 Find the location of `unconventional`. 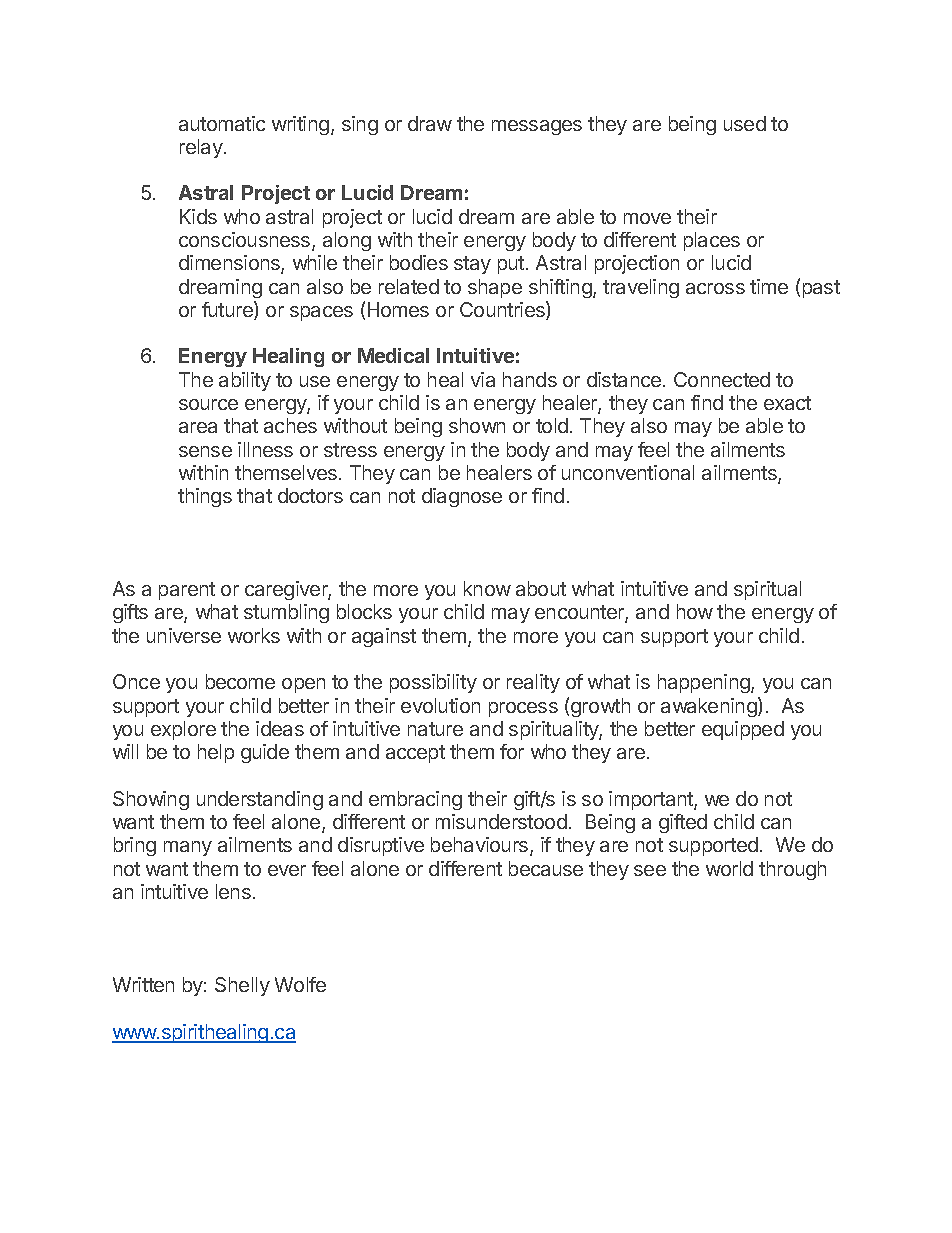

unconventional is located at coordinates (628, 472).
